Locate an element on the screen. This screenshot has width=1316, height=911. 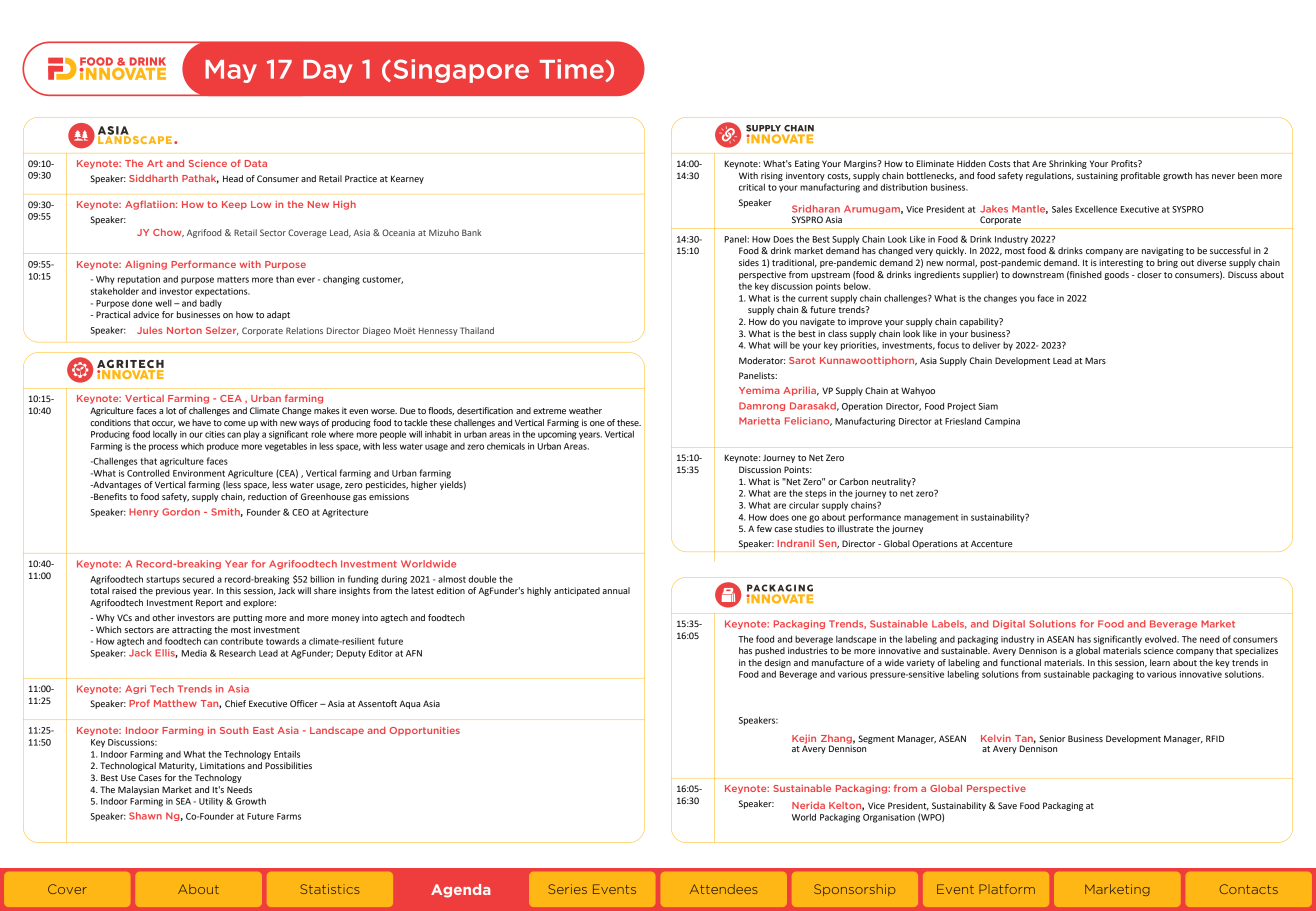
goods is located at coordinates (1116, 275).
